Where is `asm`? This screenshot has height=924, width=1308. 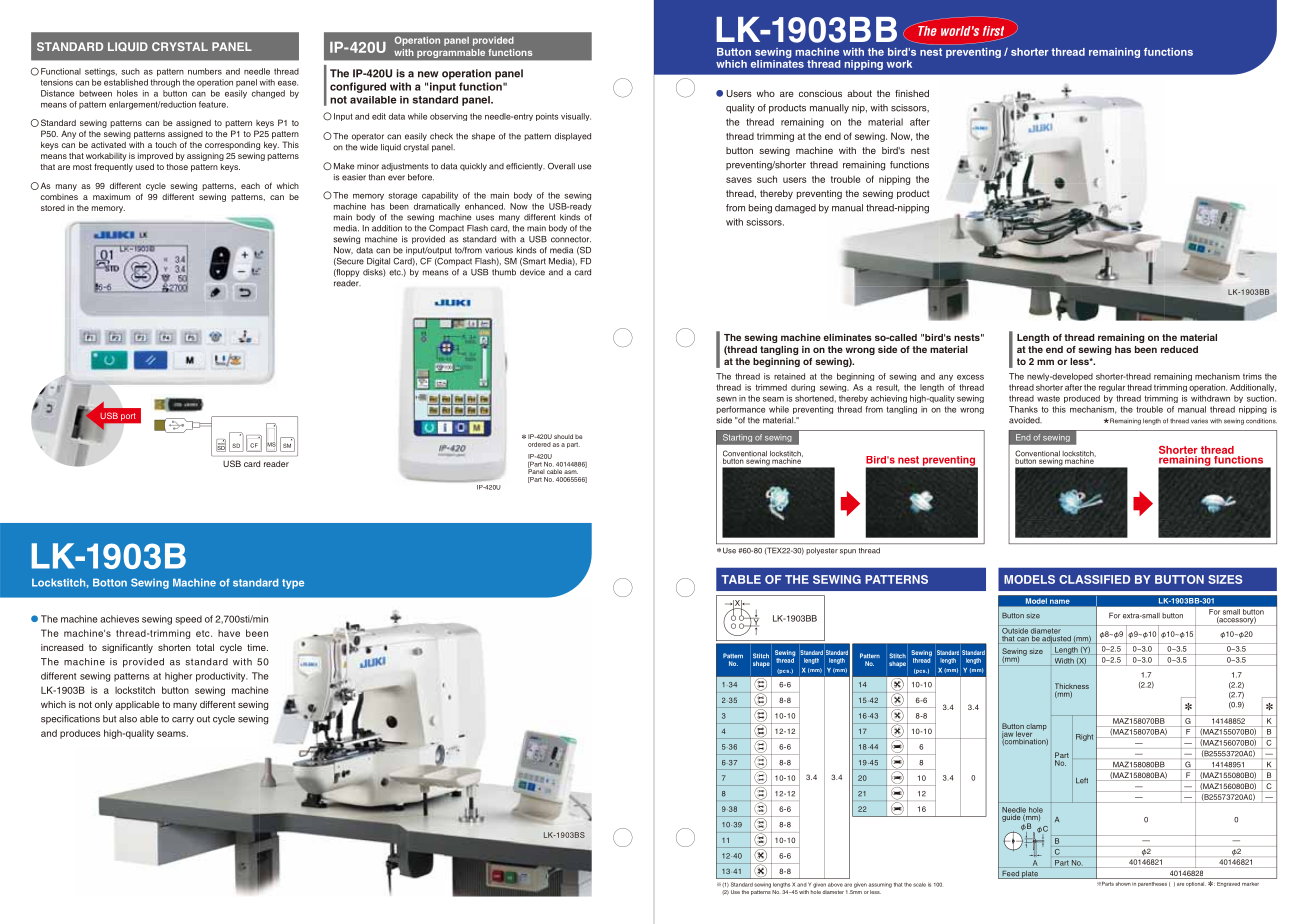
asm is located at coordinates (571, 472).
